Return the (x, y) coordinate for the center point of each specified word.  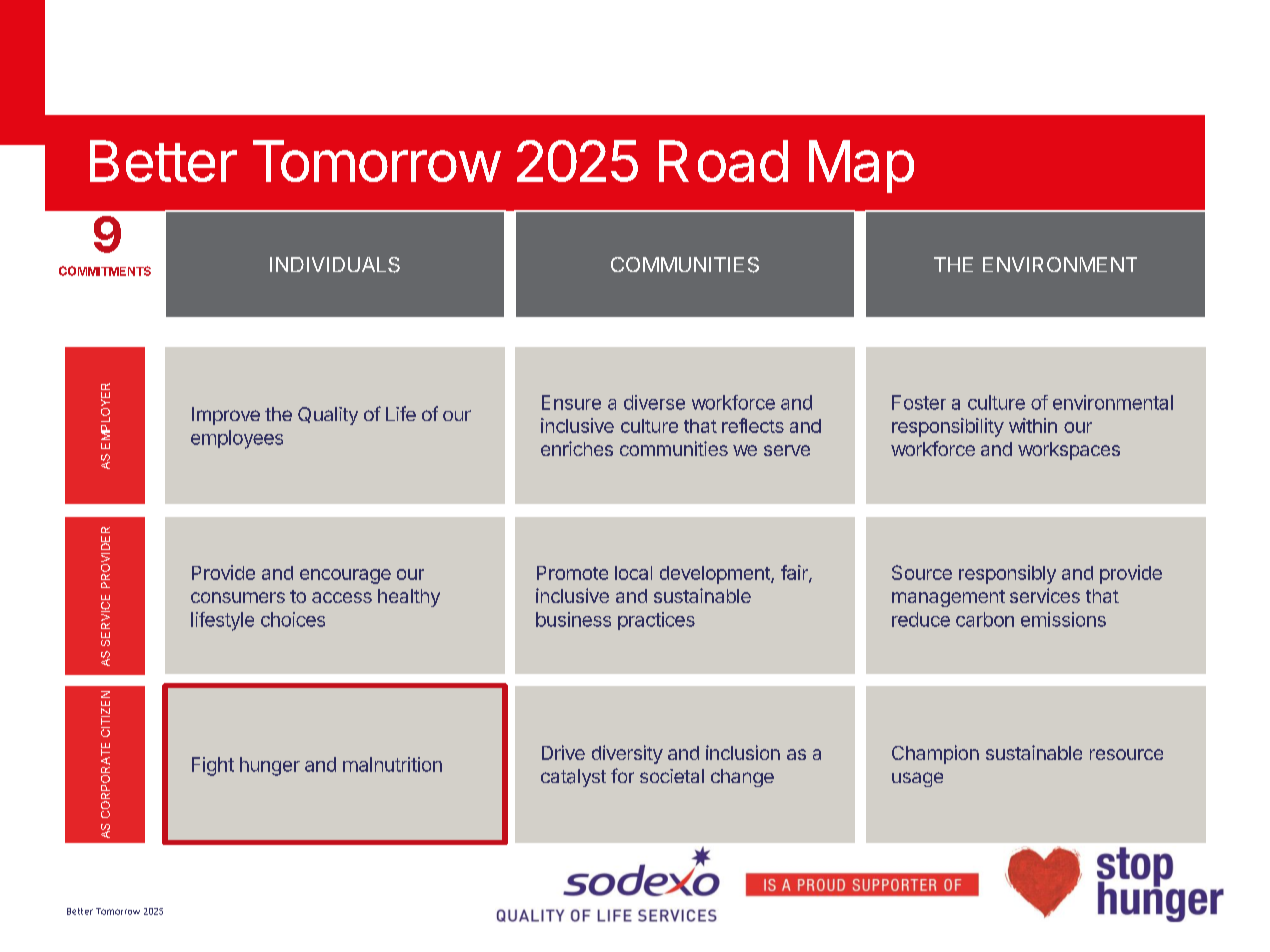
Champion (935, 754)
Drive (563, 752)
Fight (213, 766)
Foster (919, 402)
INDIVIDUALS (335, 265)
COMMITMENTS (105, 271)
